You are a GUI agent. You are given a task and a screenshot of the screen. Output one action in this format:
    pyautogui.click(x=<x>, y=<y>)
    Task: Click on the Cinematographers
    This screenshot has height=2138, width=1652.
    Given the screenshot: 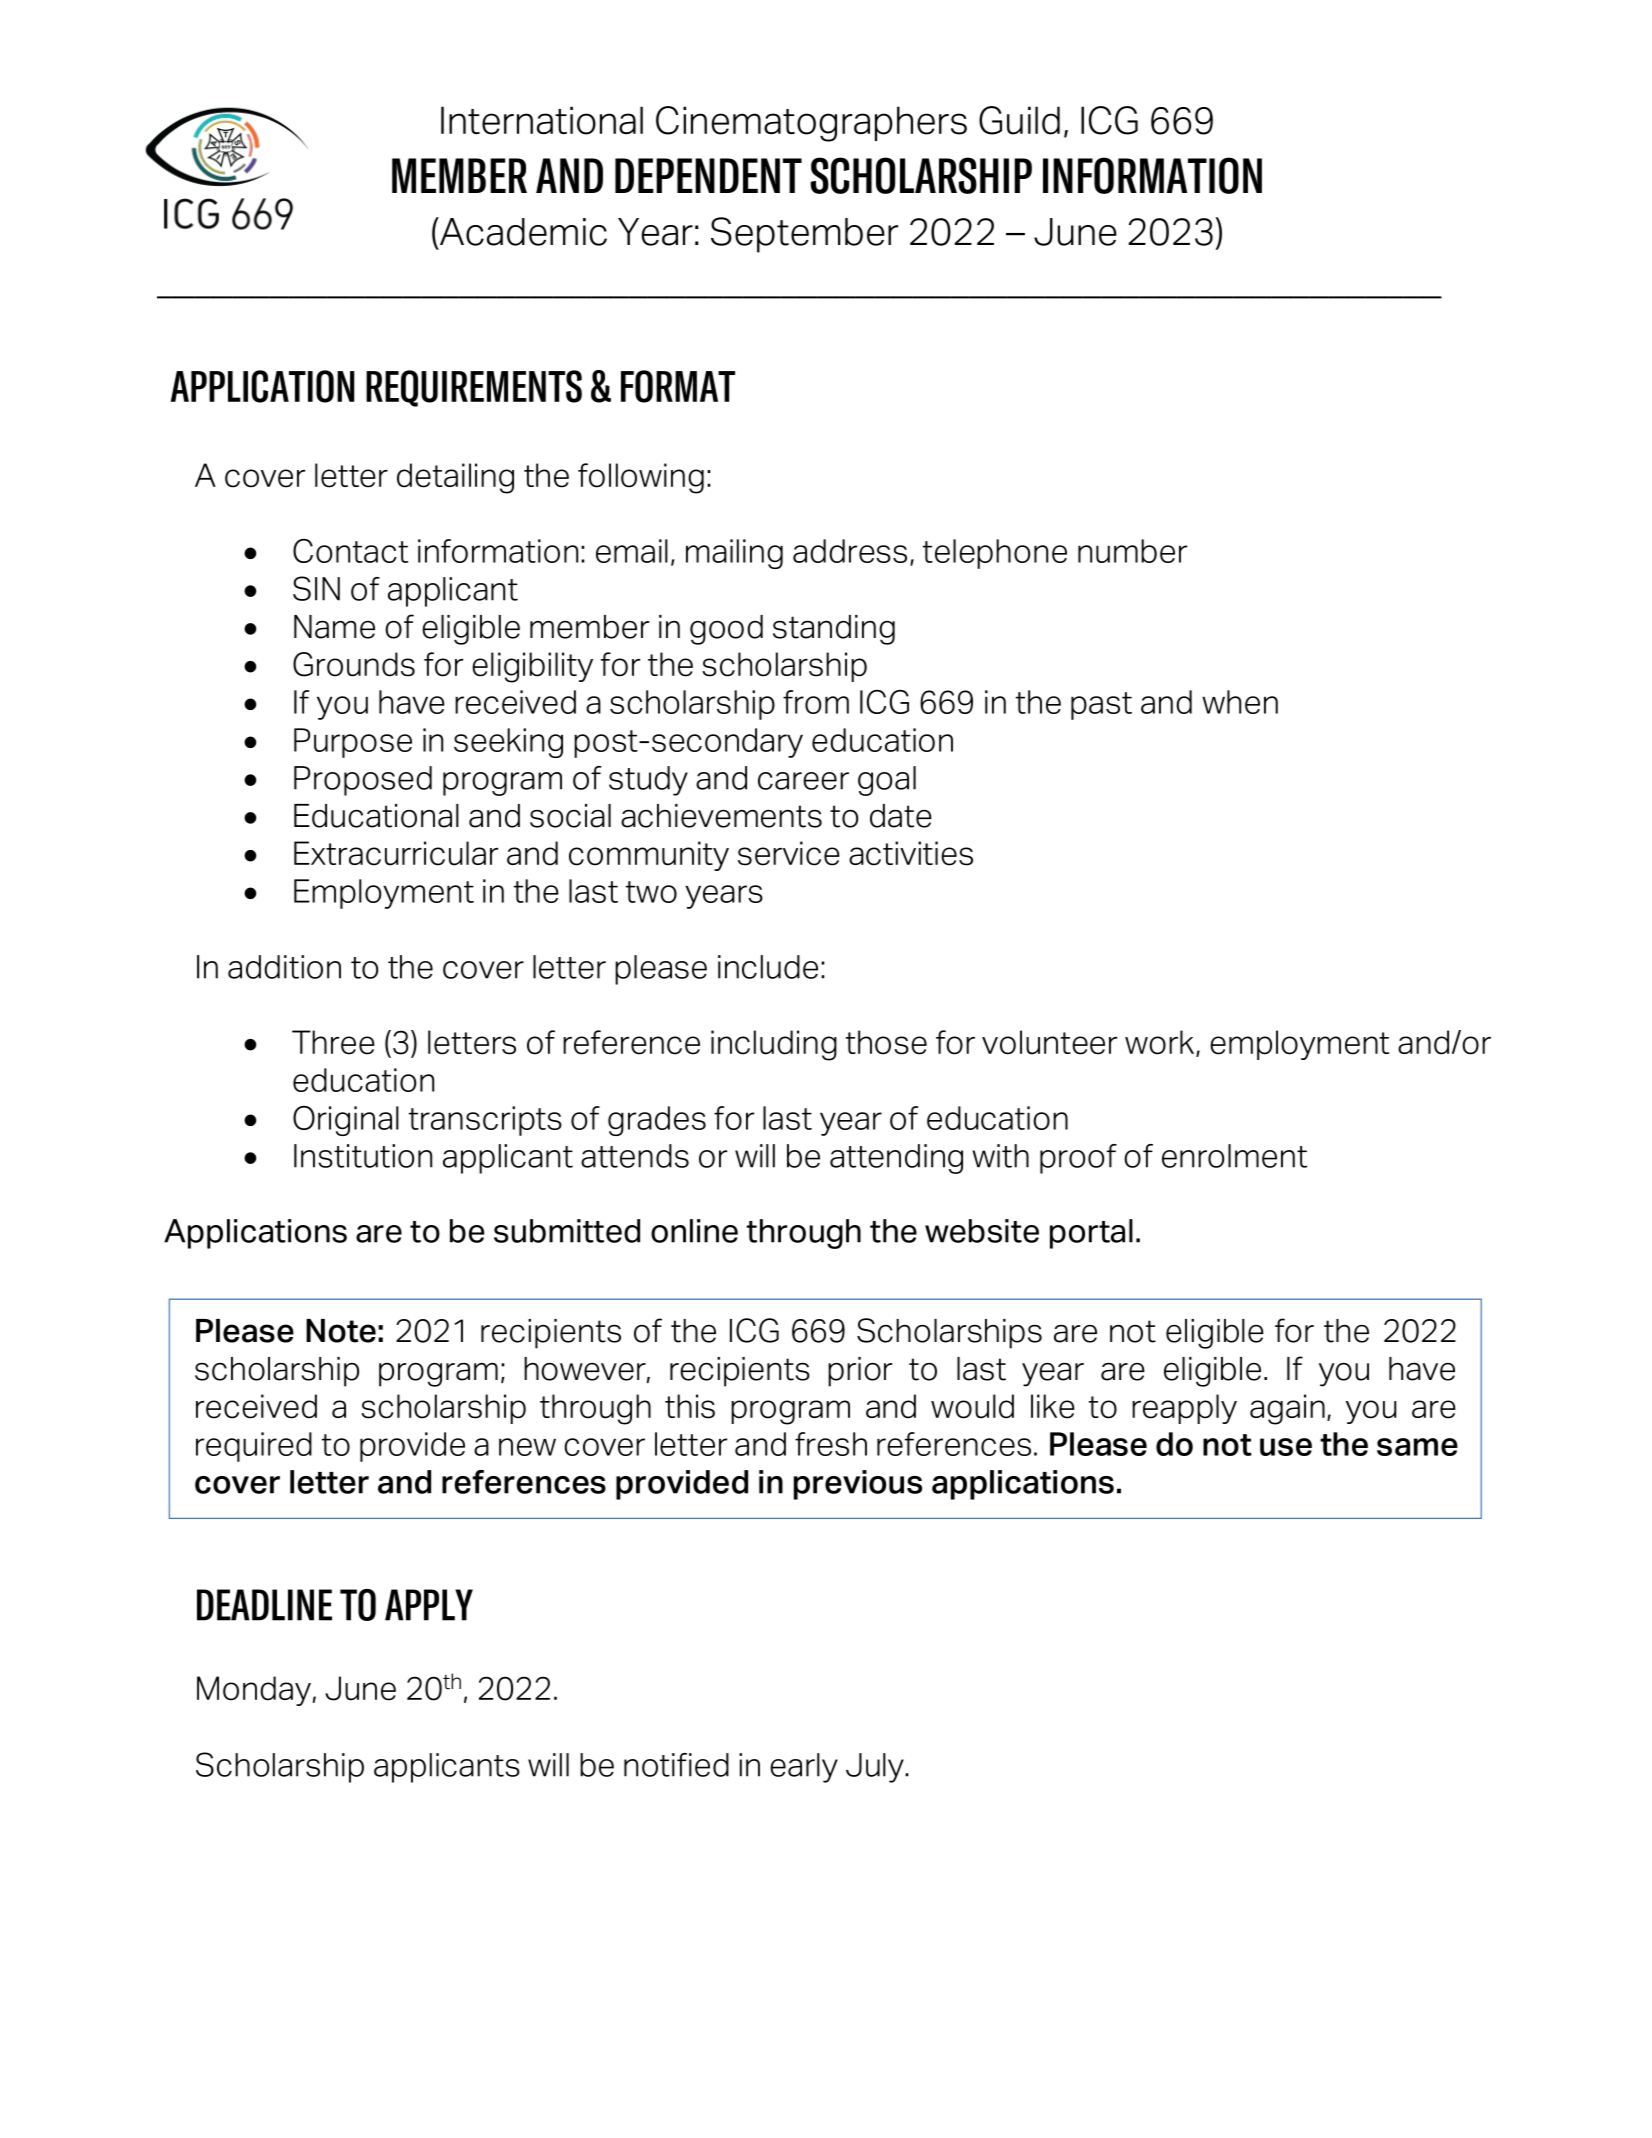 What is the action you would take?
    pyautogui.click(x=811, y=124)
